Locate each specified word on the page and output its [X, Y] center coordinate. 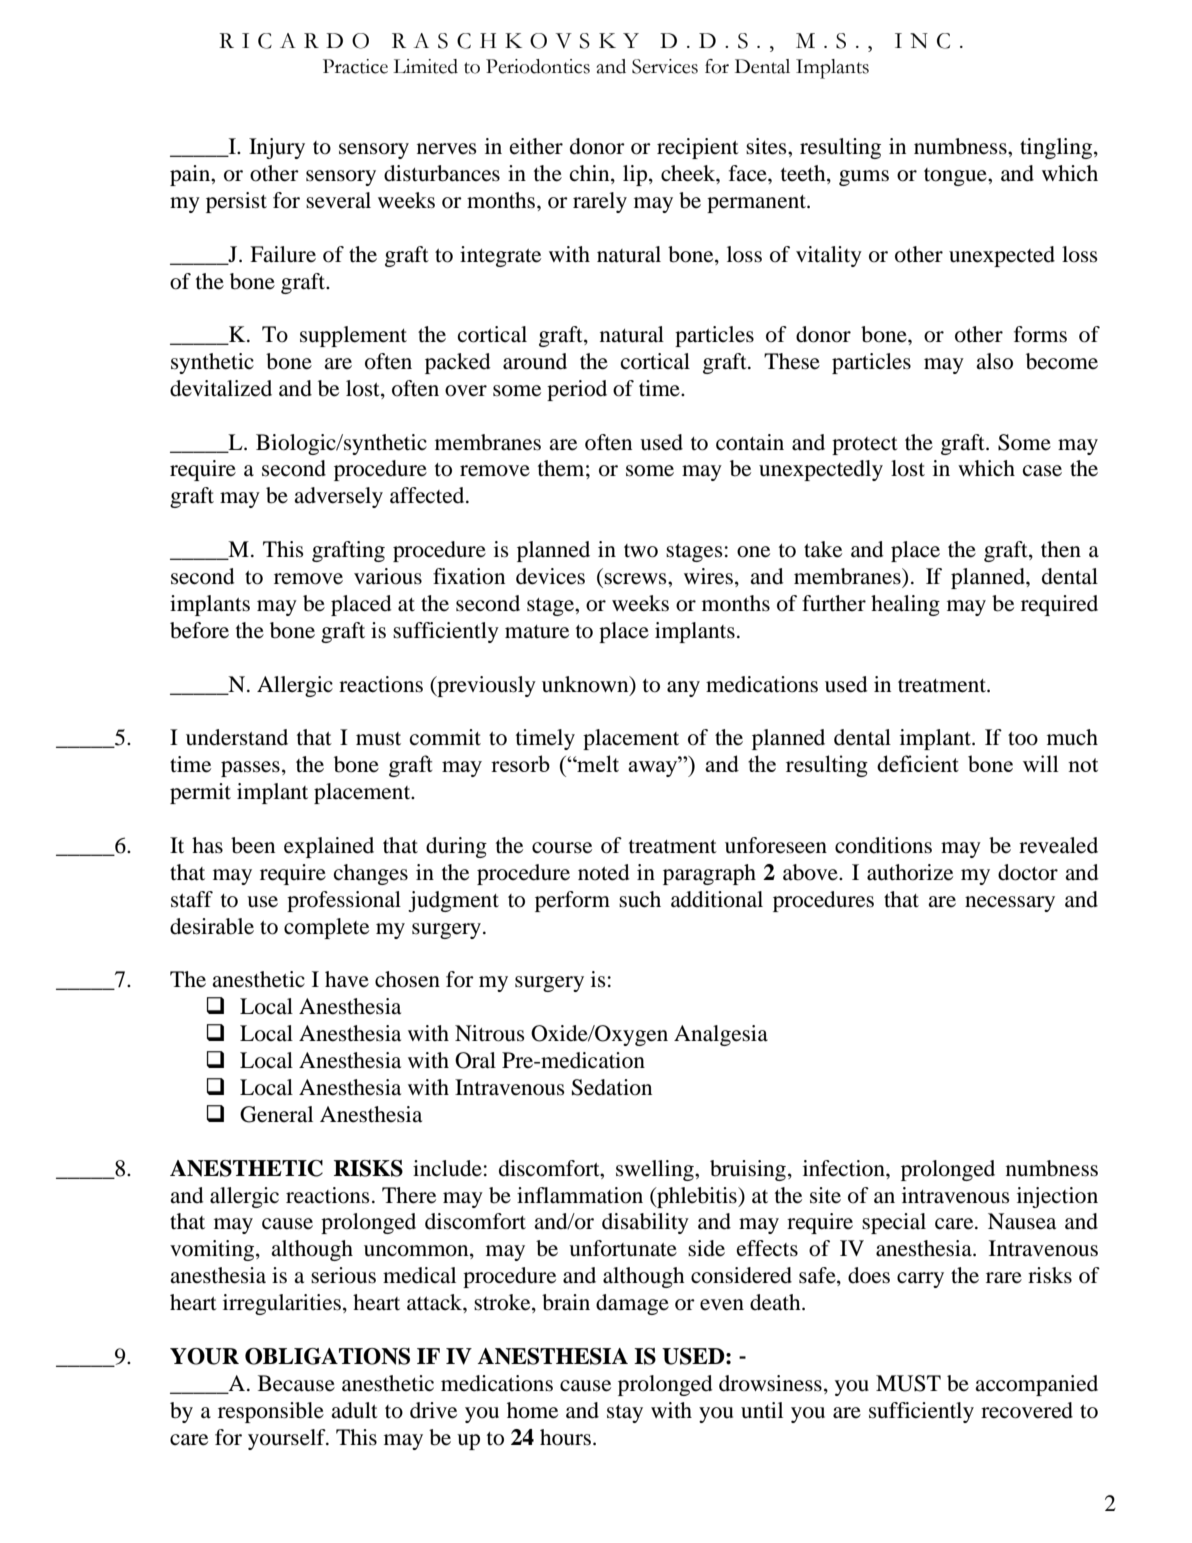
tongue [956, 177]
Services [665, 66]
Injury [277, 148]
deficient [918, 763]
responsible [271, 1412]
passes [250, 769]
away [654, 769]
